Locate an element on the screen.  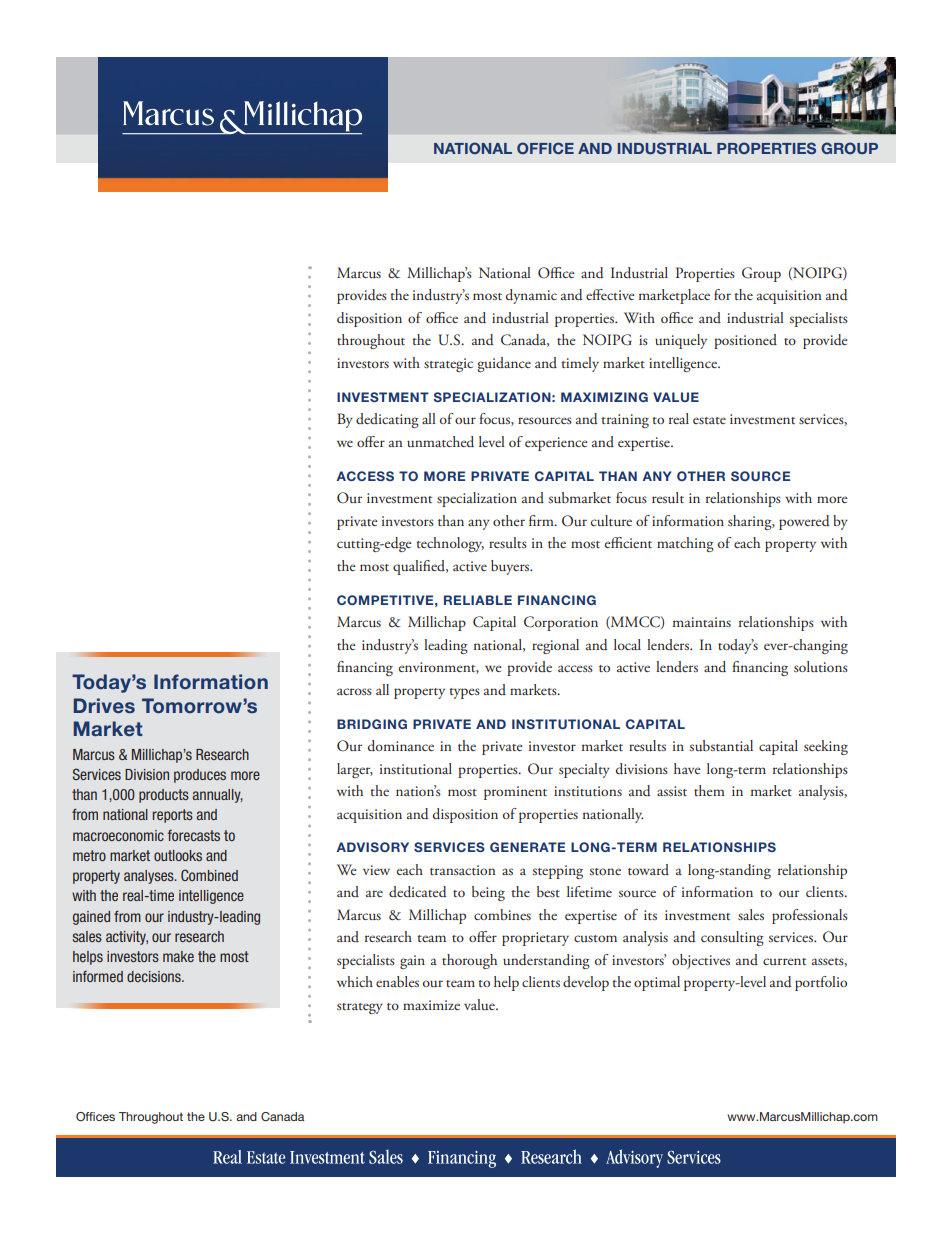
strategic is located at coordinates (448, 365).
